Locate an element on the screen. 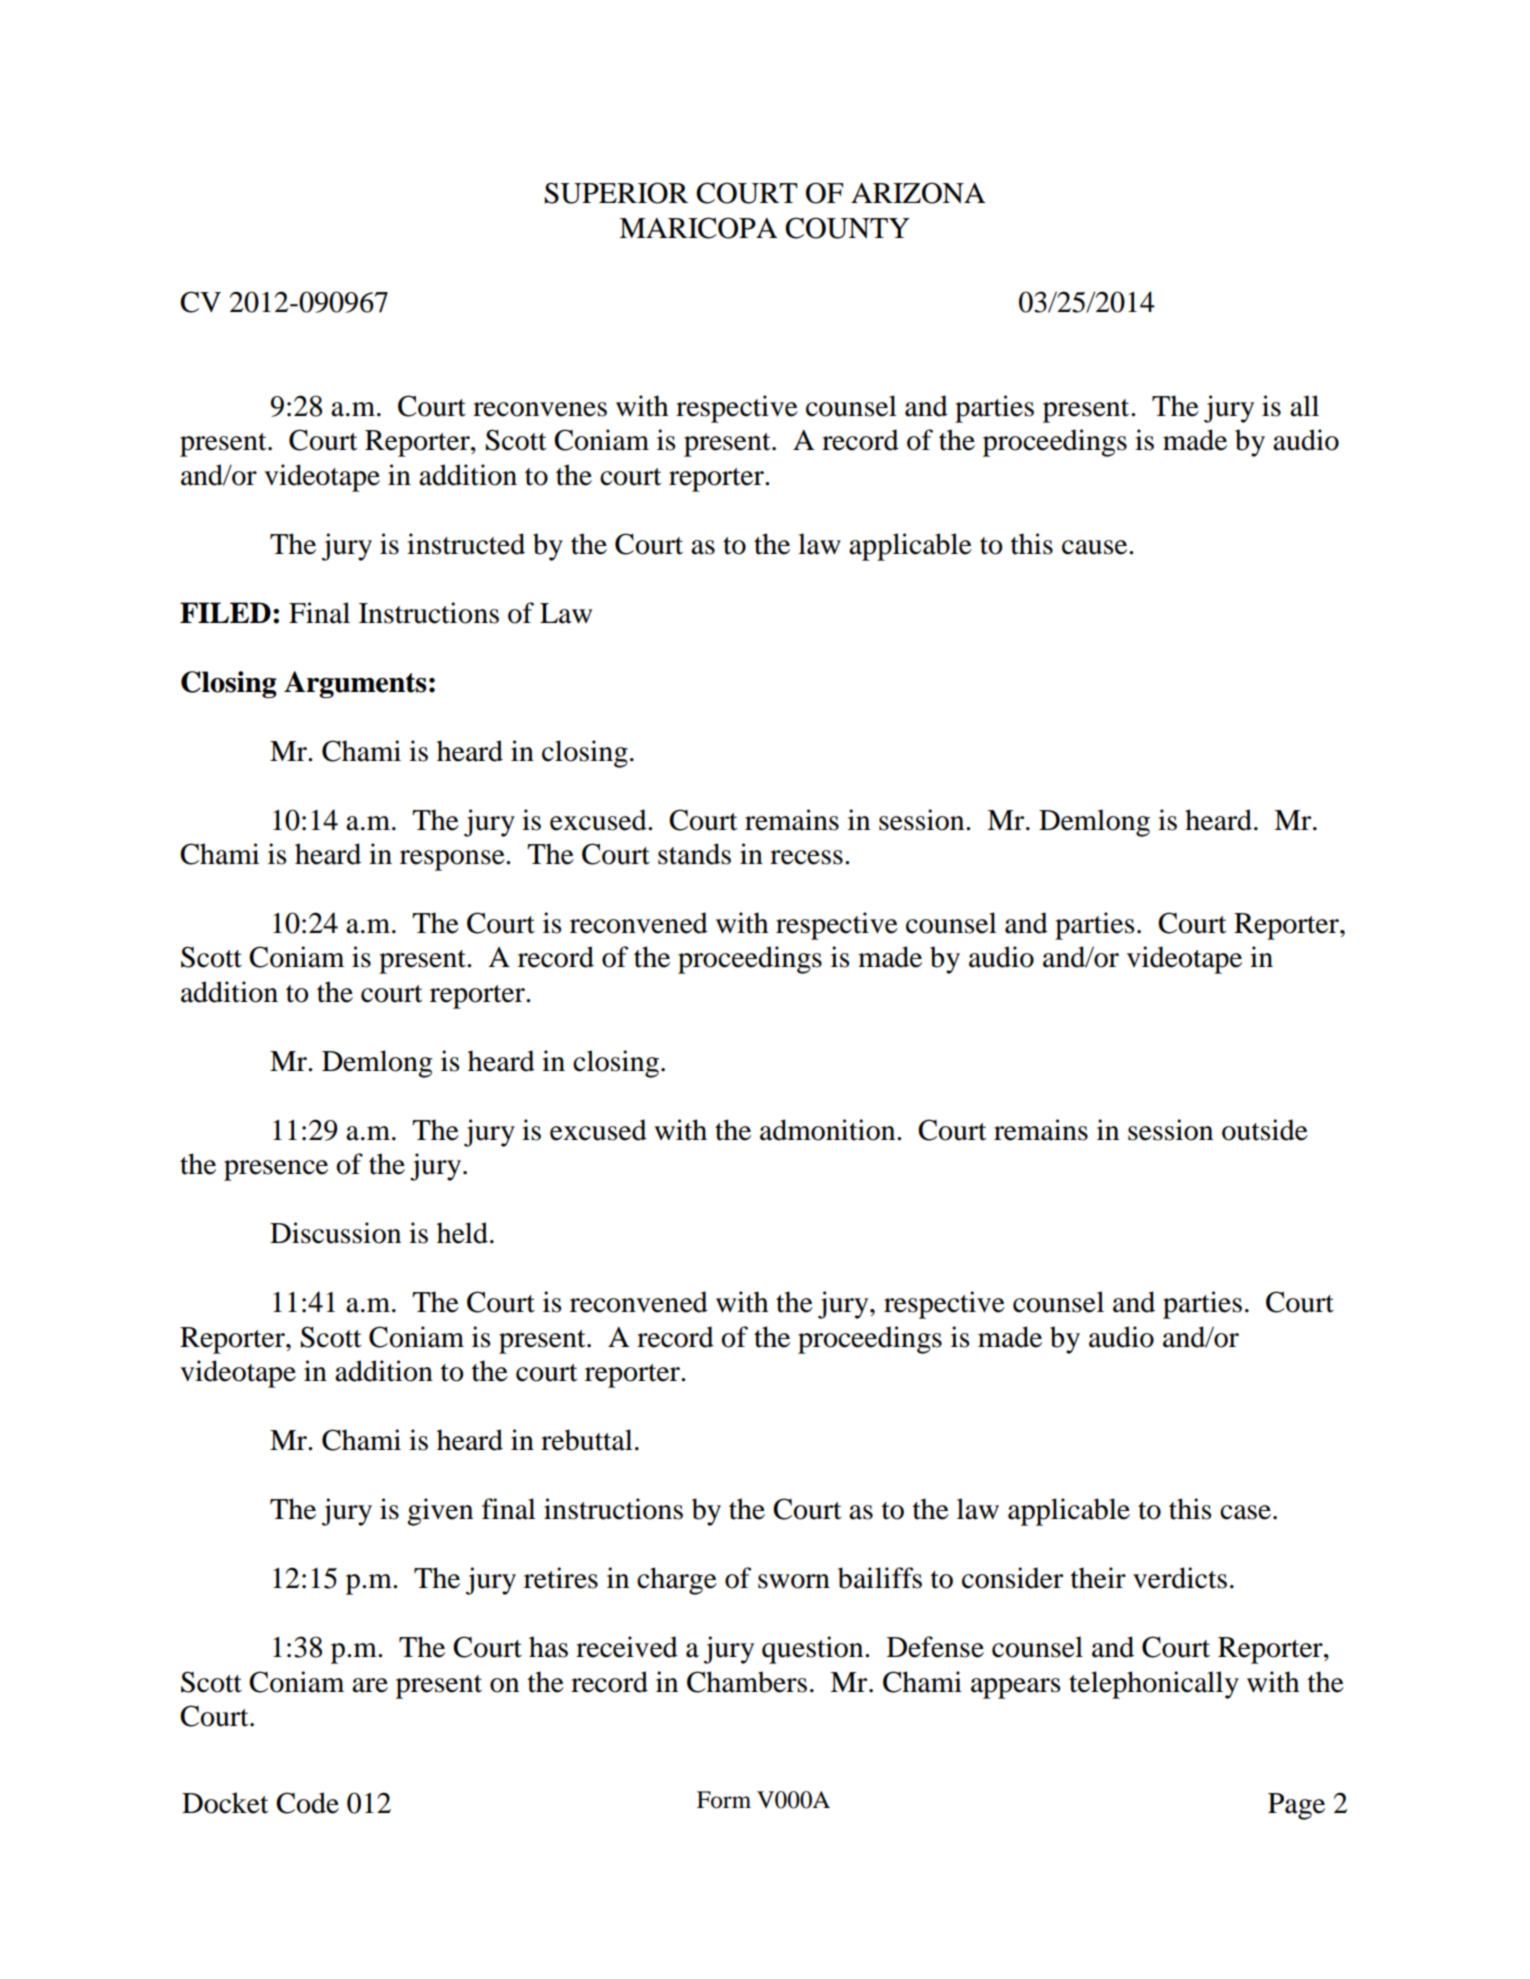 The height and width of the screenshot is (1979, 1530). cause is located at coordinates (1096, 547).
